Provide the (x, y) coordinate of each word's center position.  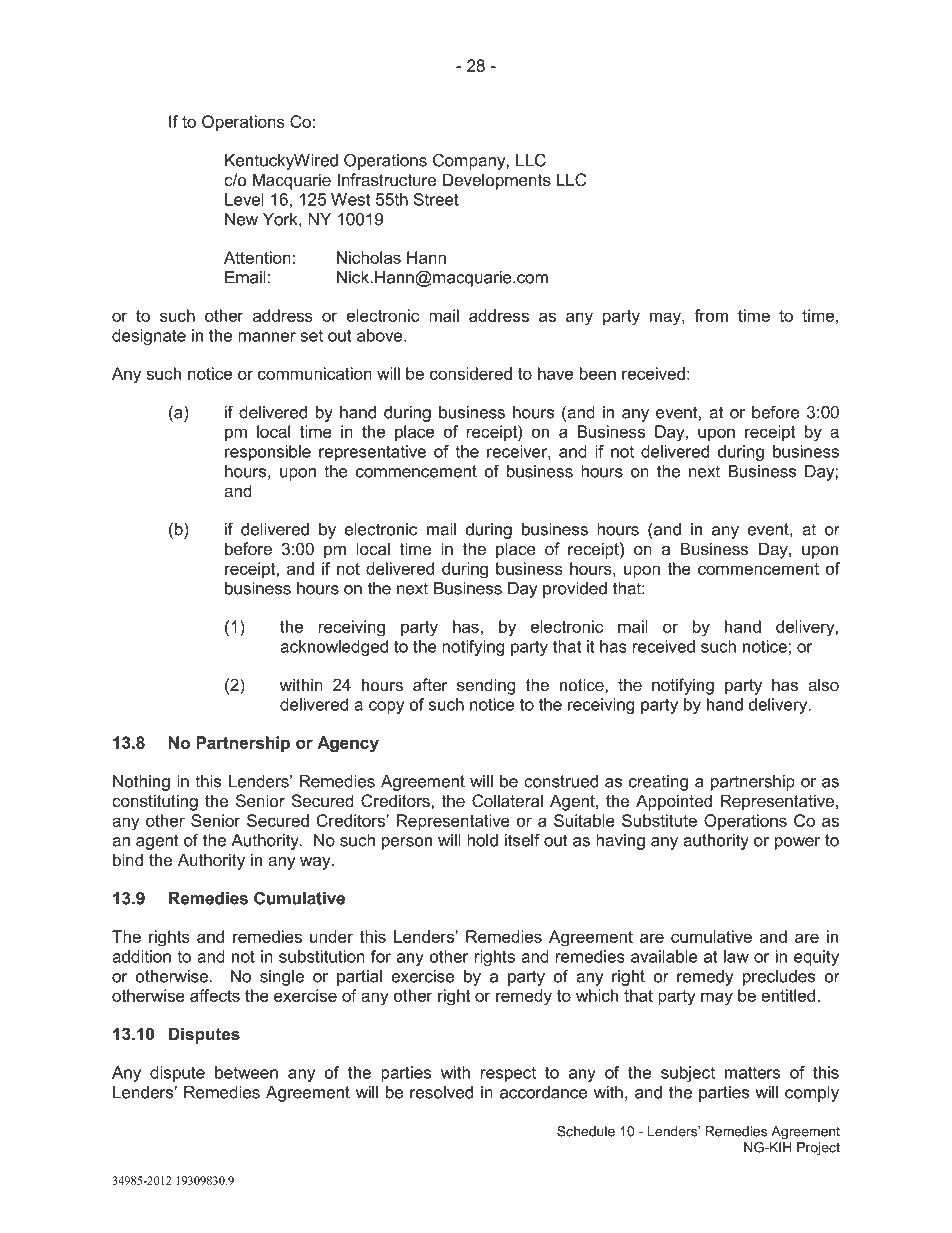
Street (436, 199)
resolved (441, 1092)
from (711, 315)
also (823, 685)
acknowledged (334, 648)
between (246, 1072)
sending (486, 686)
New (241, 219)
